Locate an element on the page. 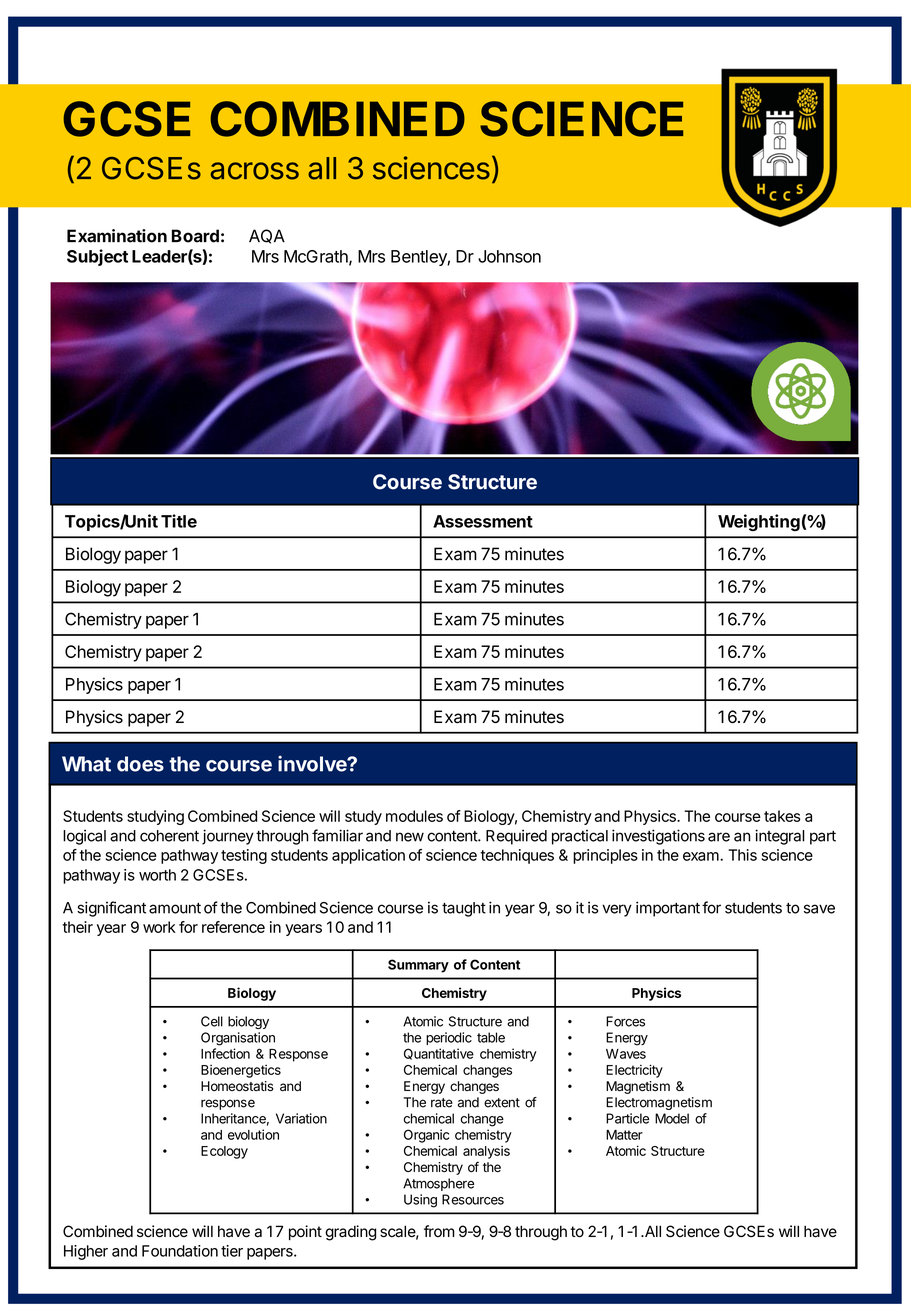  This is located at coordinates (742, 855).
